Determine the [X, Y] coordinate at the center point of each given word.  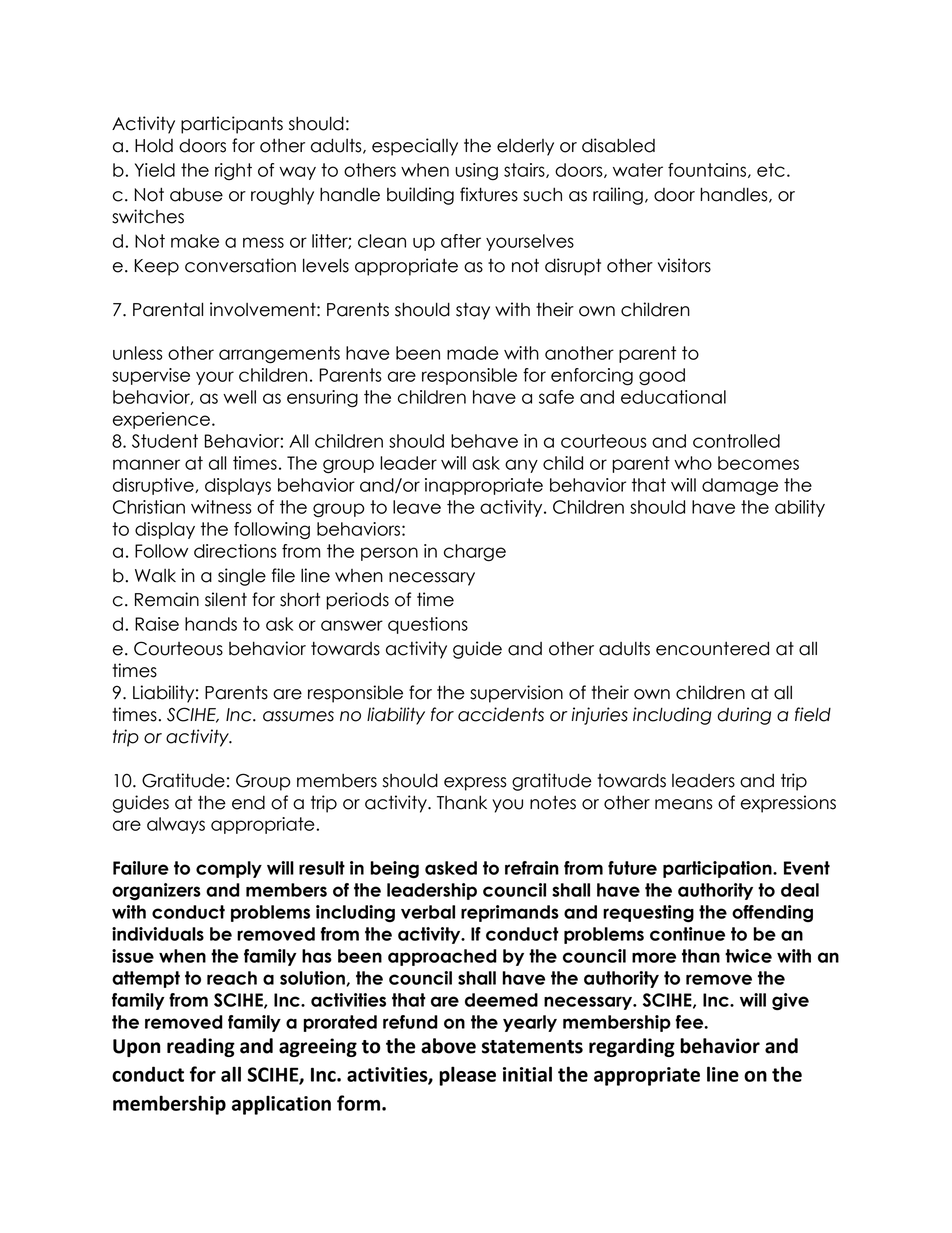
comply [229, 869]
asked [451, 868]
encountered [712, 648]
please [467, 1076]
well [239, 397]
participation [718, 869]
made [472, 353]
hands [211, 624]
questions [428, 625]
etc [771, 170]
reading [201, 1047]
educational [673, 397]
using [476, 172]
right [233, 172]
